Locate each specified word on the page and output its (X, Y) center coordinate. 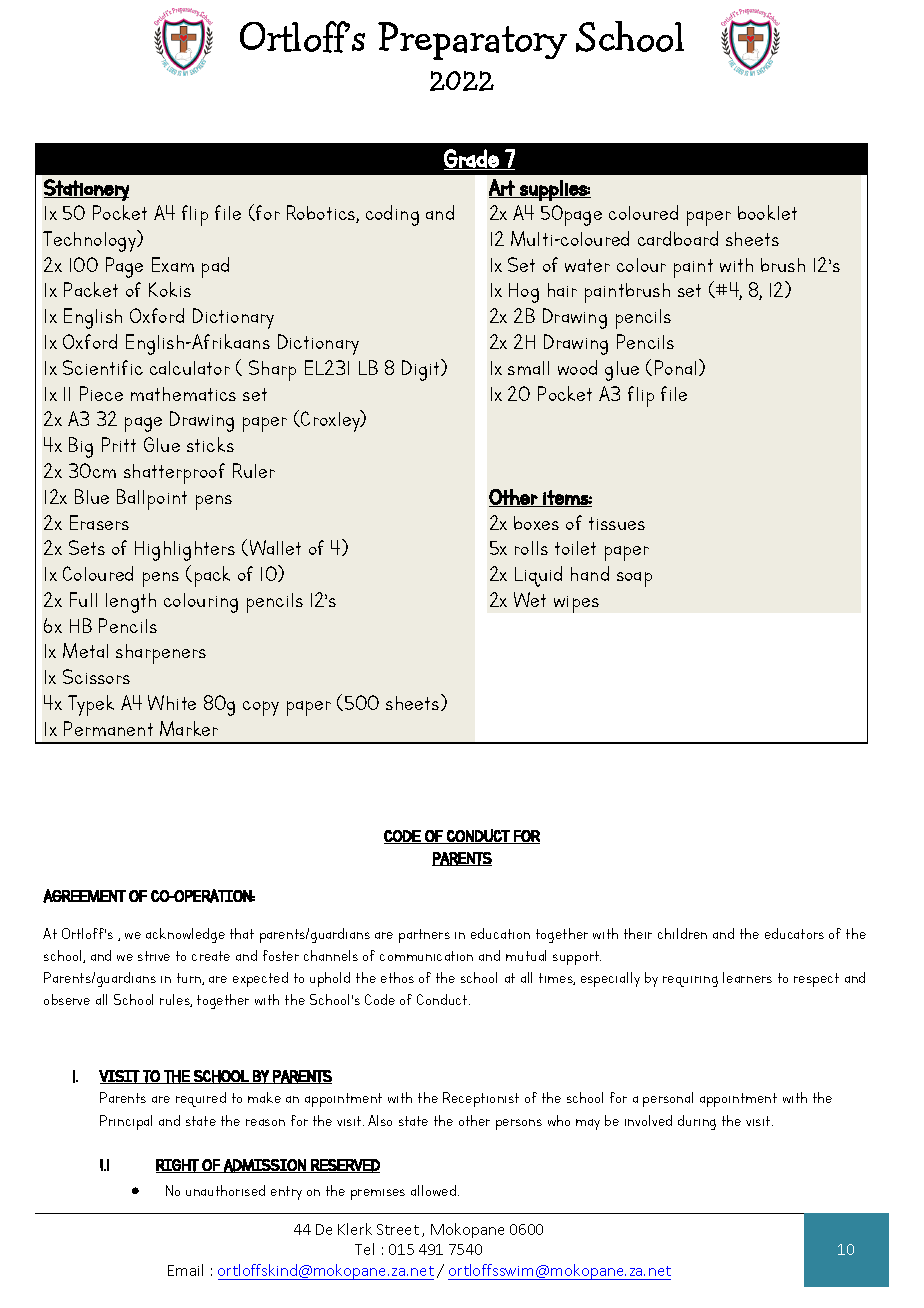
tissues (617, 523)
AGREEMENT (84, 896)
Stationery (86, 190)
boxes (536, 523)
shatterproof (174, 473)
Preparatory (472, 41)
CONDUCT (478, 836)
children (682, 933)
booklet (767, 212)
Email (185, 1270)
